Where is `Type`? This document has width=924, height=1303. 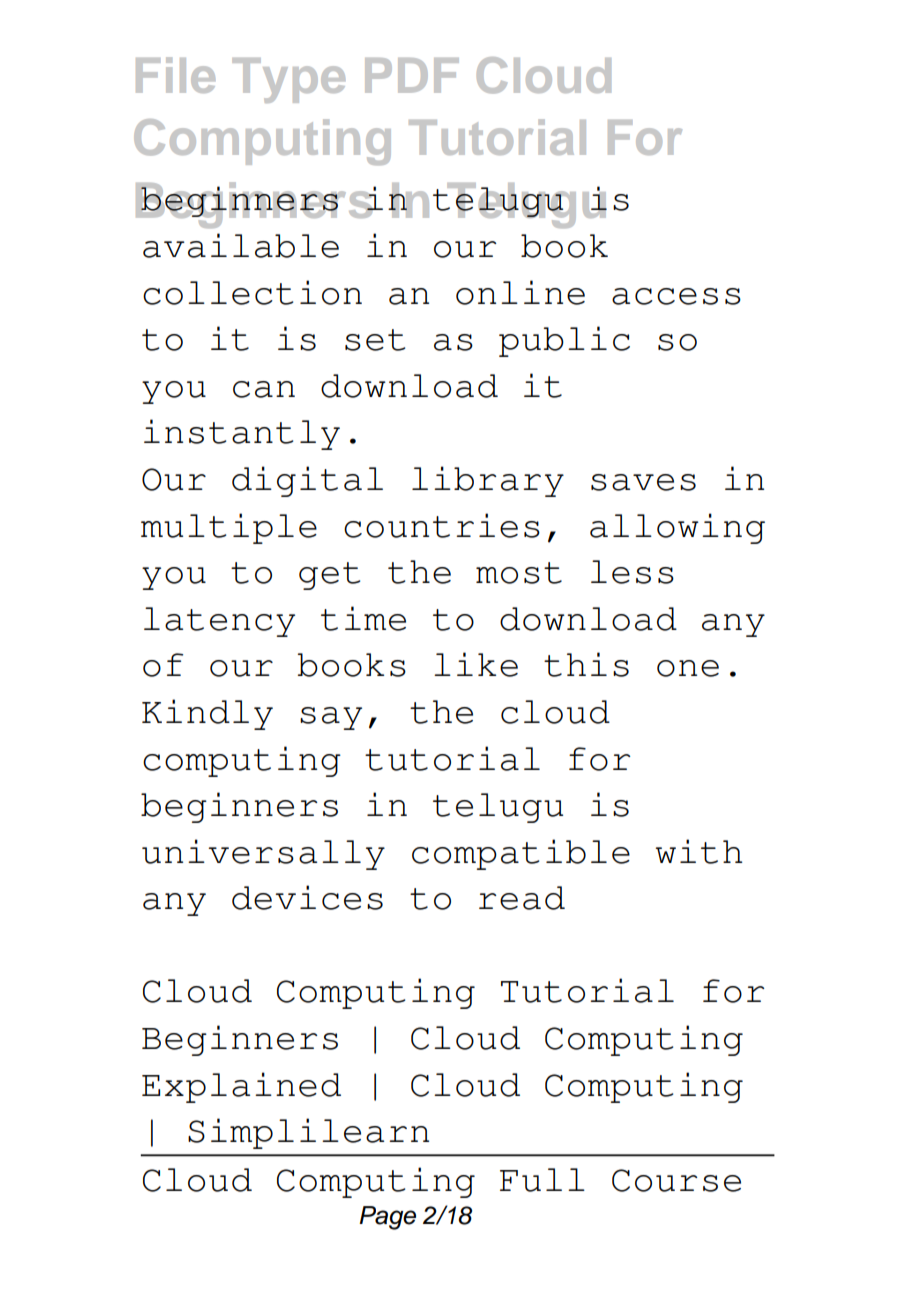 Type is located at coordinates (288, 80).
